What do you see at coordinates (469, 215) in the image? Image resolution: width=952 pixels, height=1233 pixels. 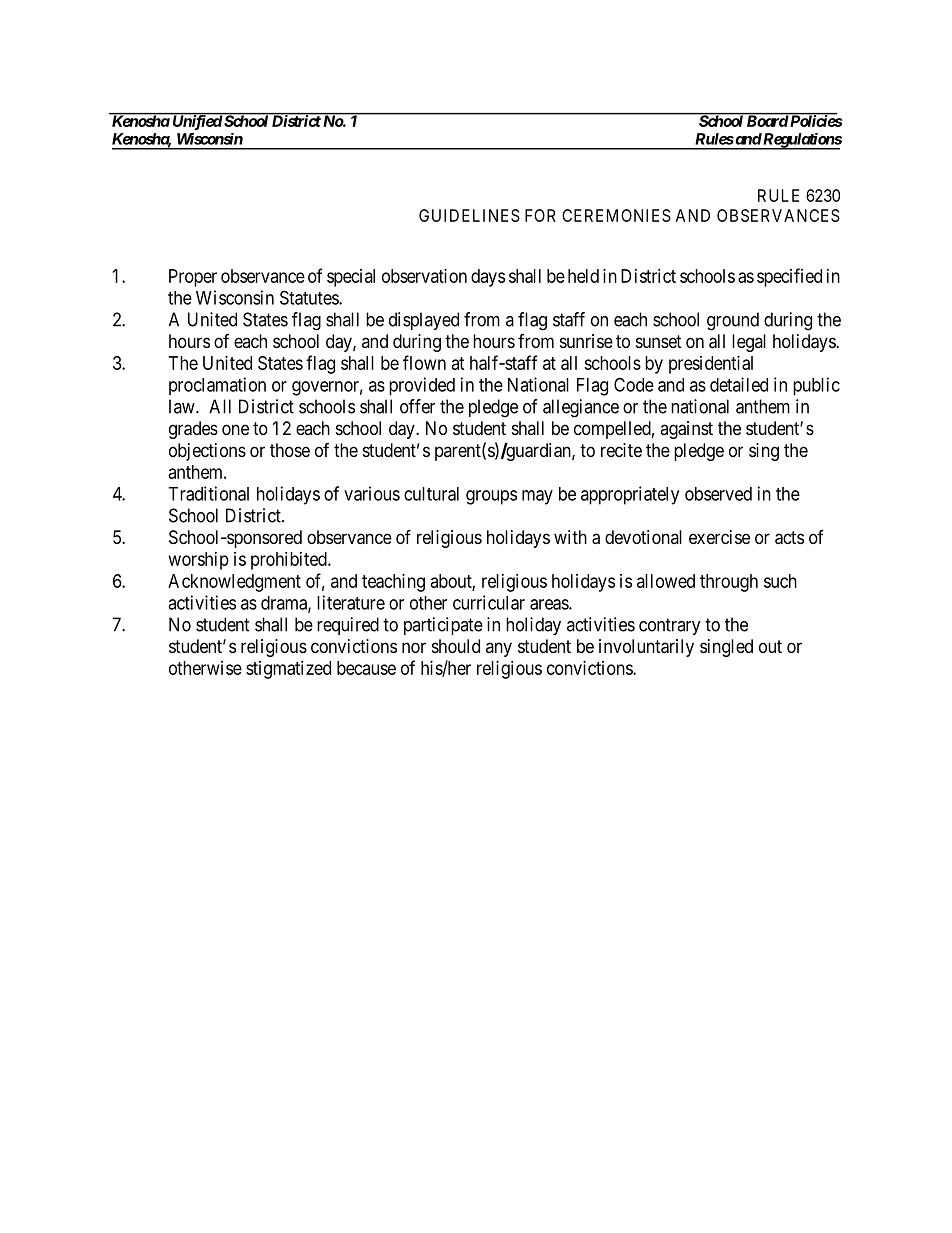 I see `GUIDELINES` at bounding box center [469, 215].
